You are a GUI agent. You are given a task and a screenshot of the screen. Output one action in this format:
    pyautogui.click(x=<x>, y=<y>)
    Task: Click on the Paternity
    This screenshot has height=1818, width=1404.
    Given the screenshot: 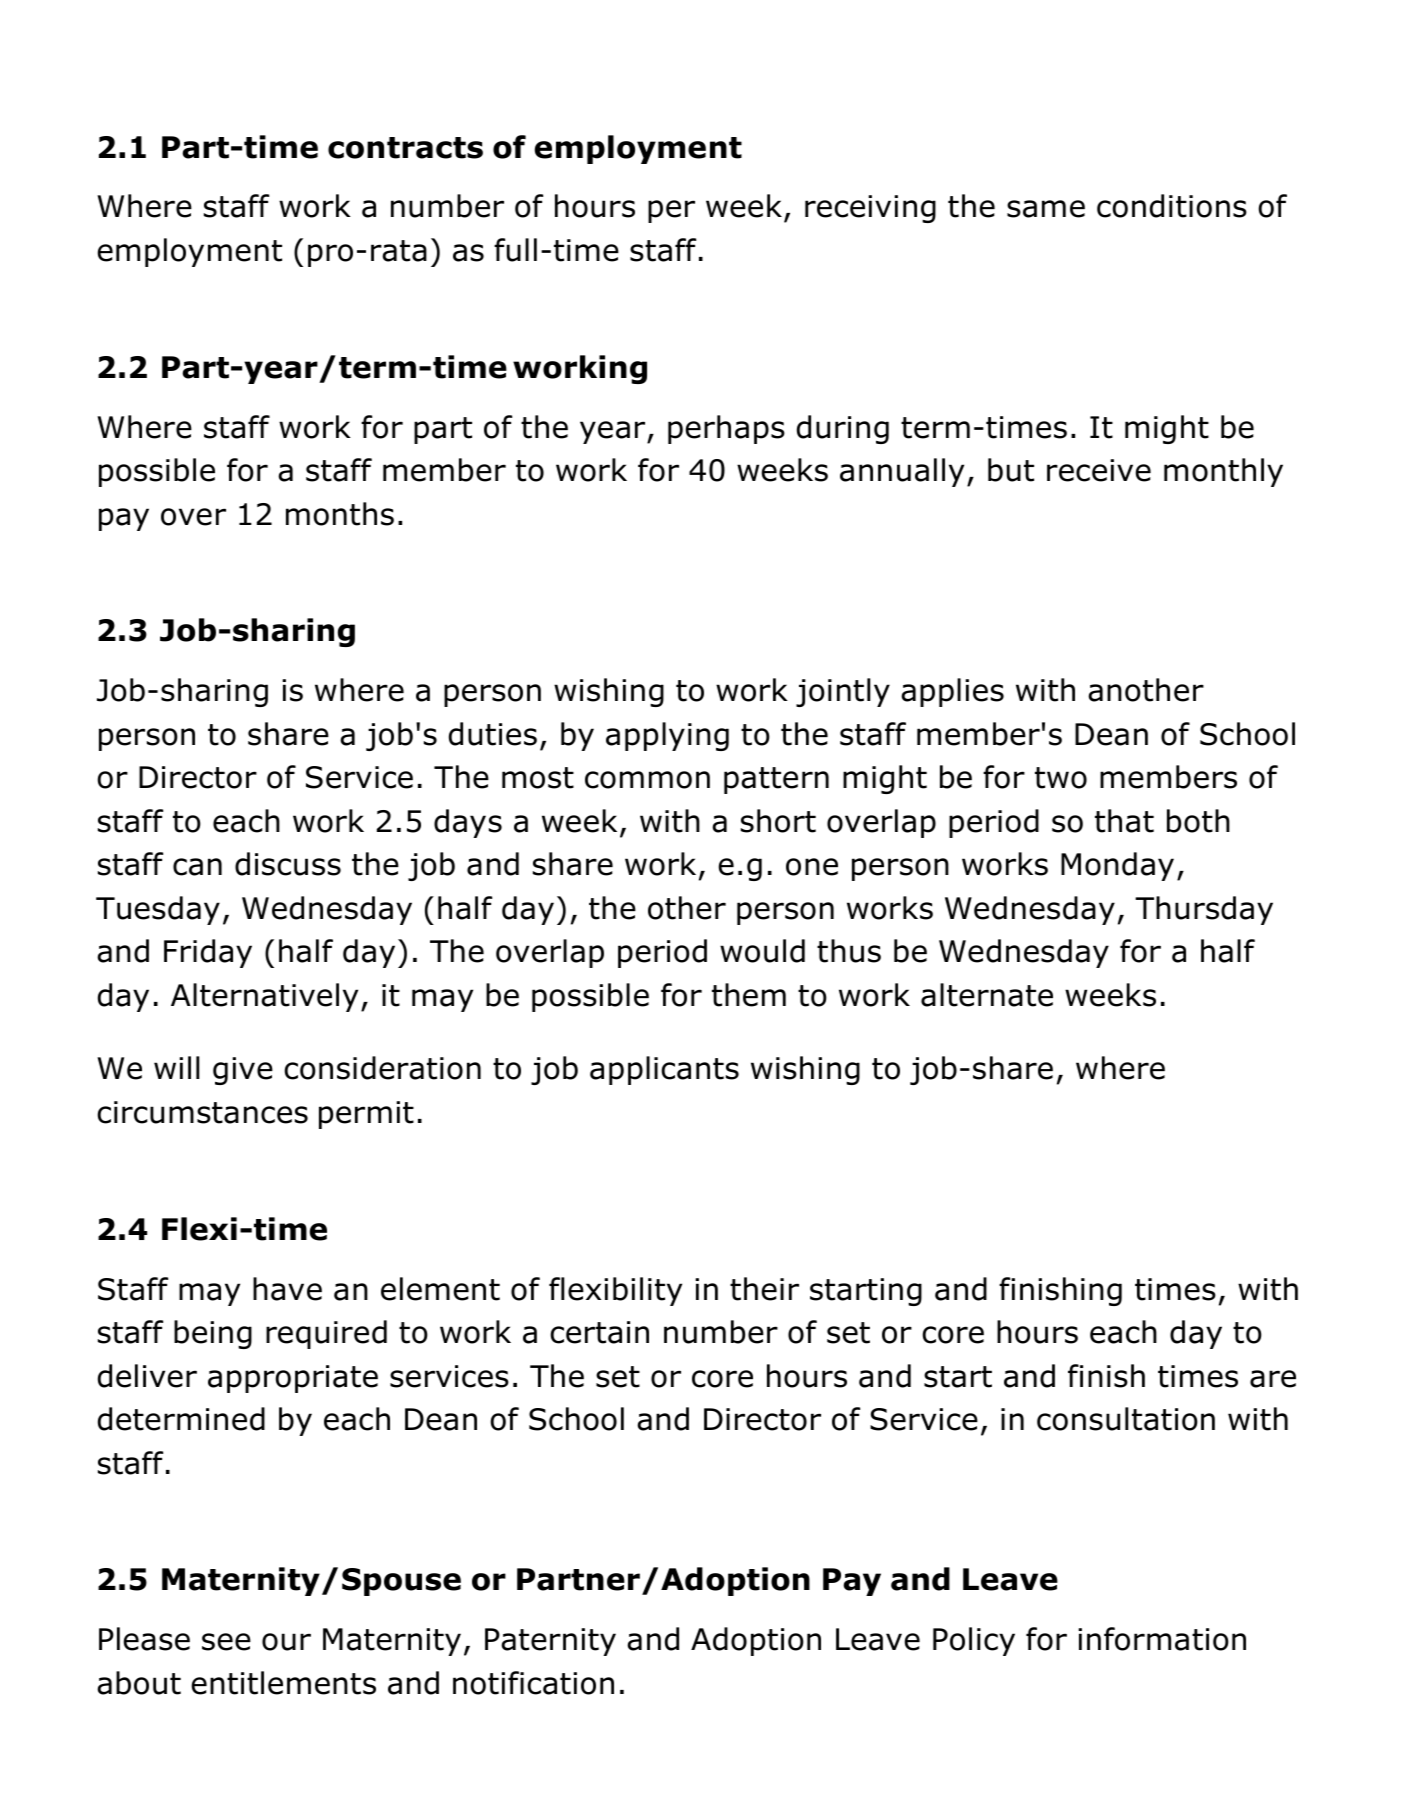 What is the action you would take?
    pyautogui.click(x=550, y=1642)
